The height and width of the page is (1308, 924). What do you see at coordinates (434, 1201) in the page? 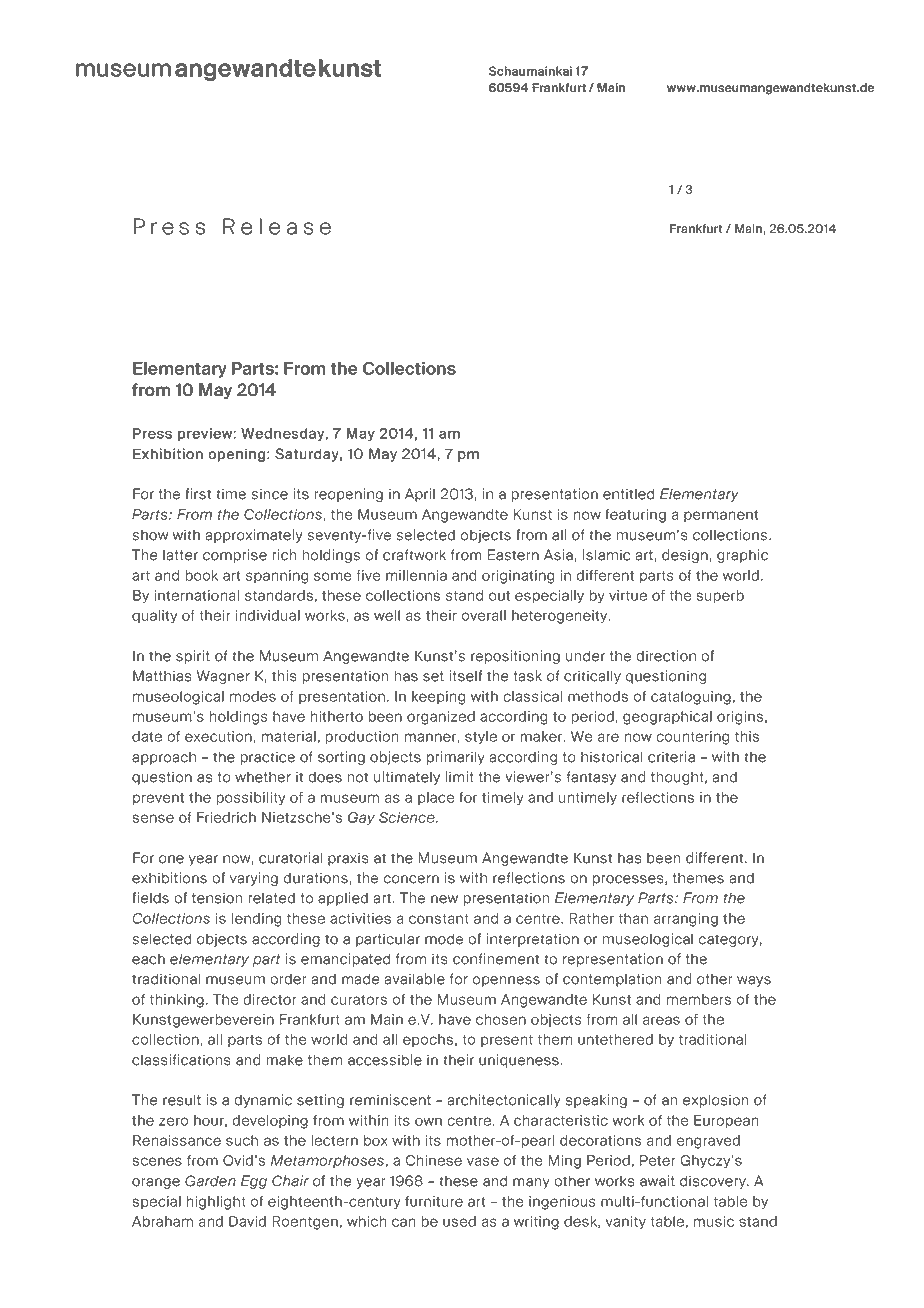
I see `furniture` at bounding box center [434, 1201].
